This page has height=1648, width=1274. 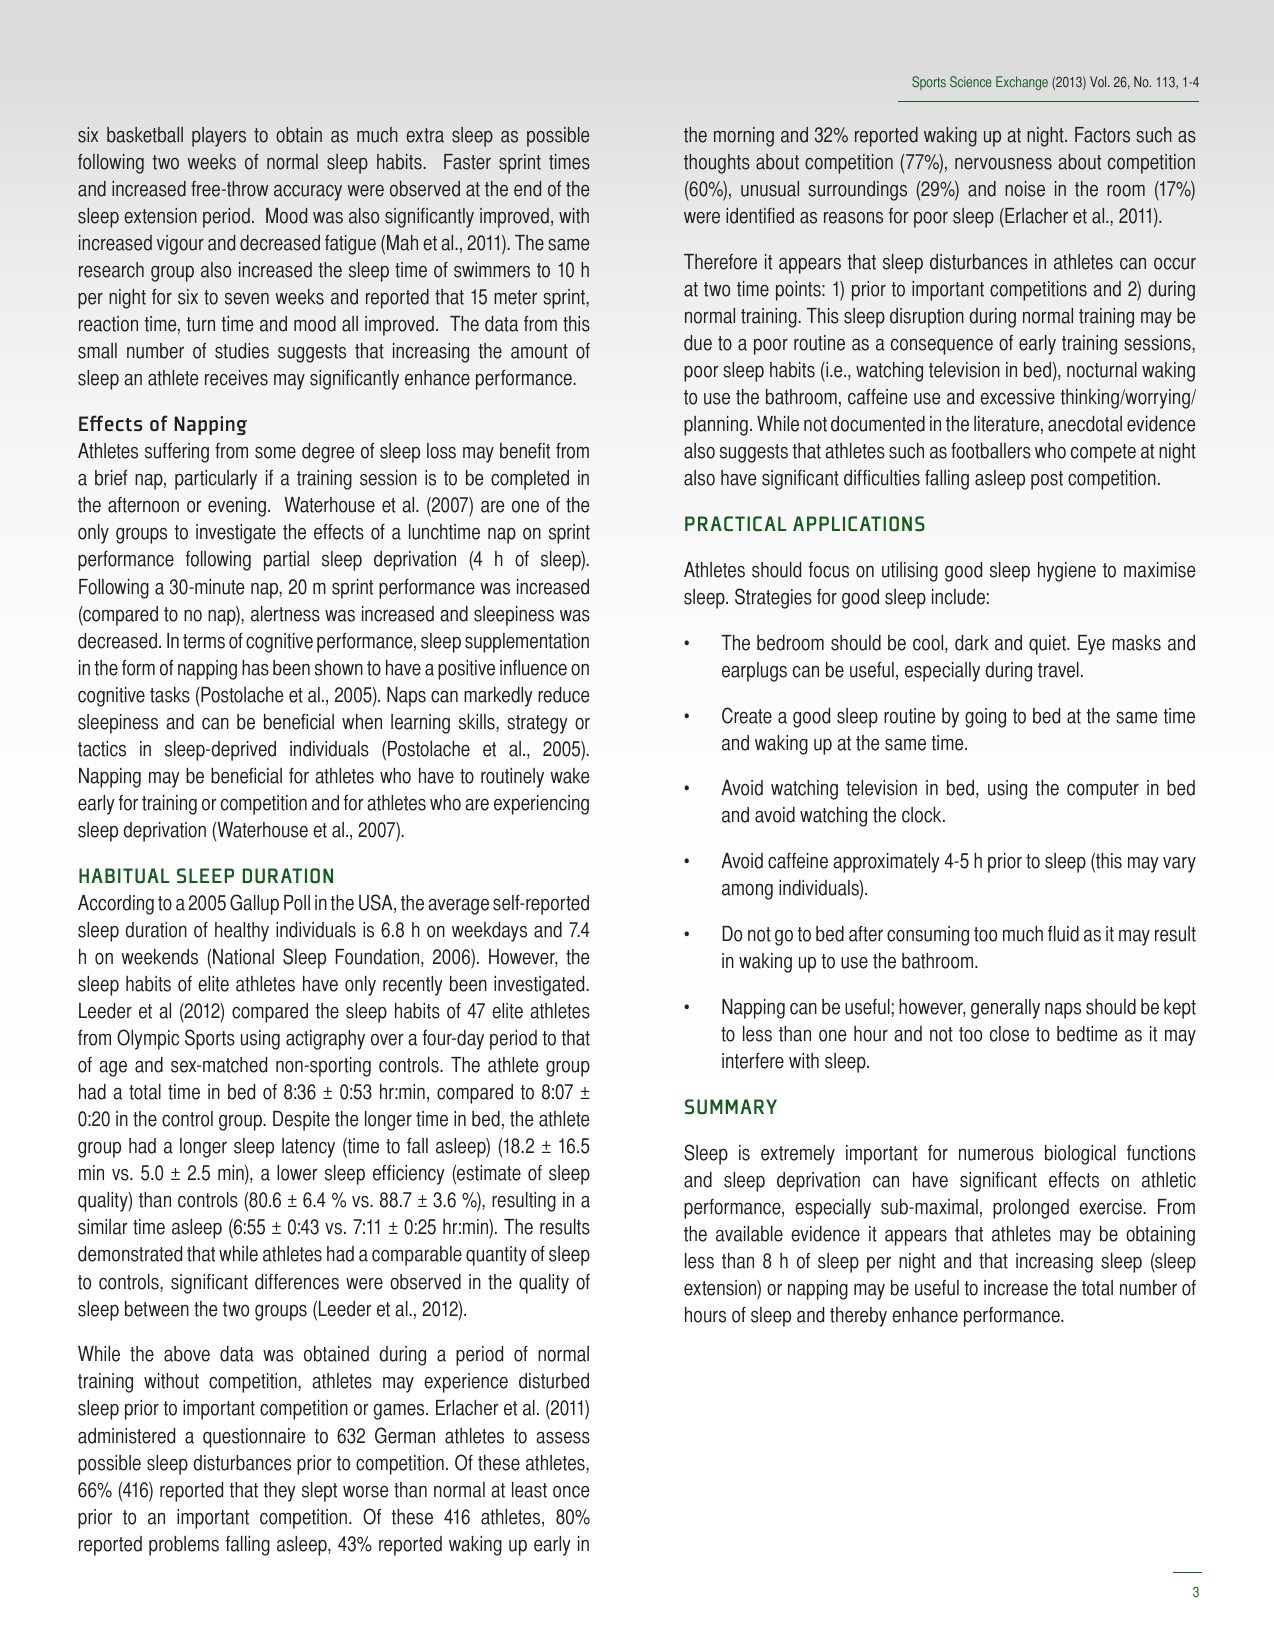 What do you see at coordinates (1009, 1034) in the page?
I see `close` at bounding box center [1009, 1034].
